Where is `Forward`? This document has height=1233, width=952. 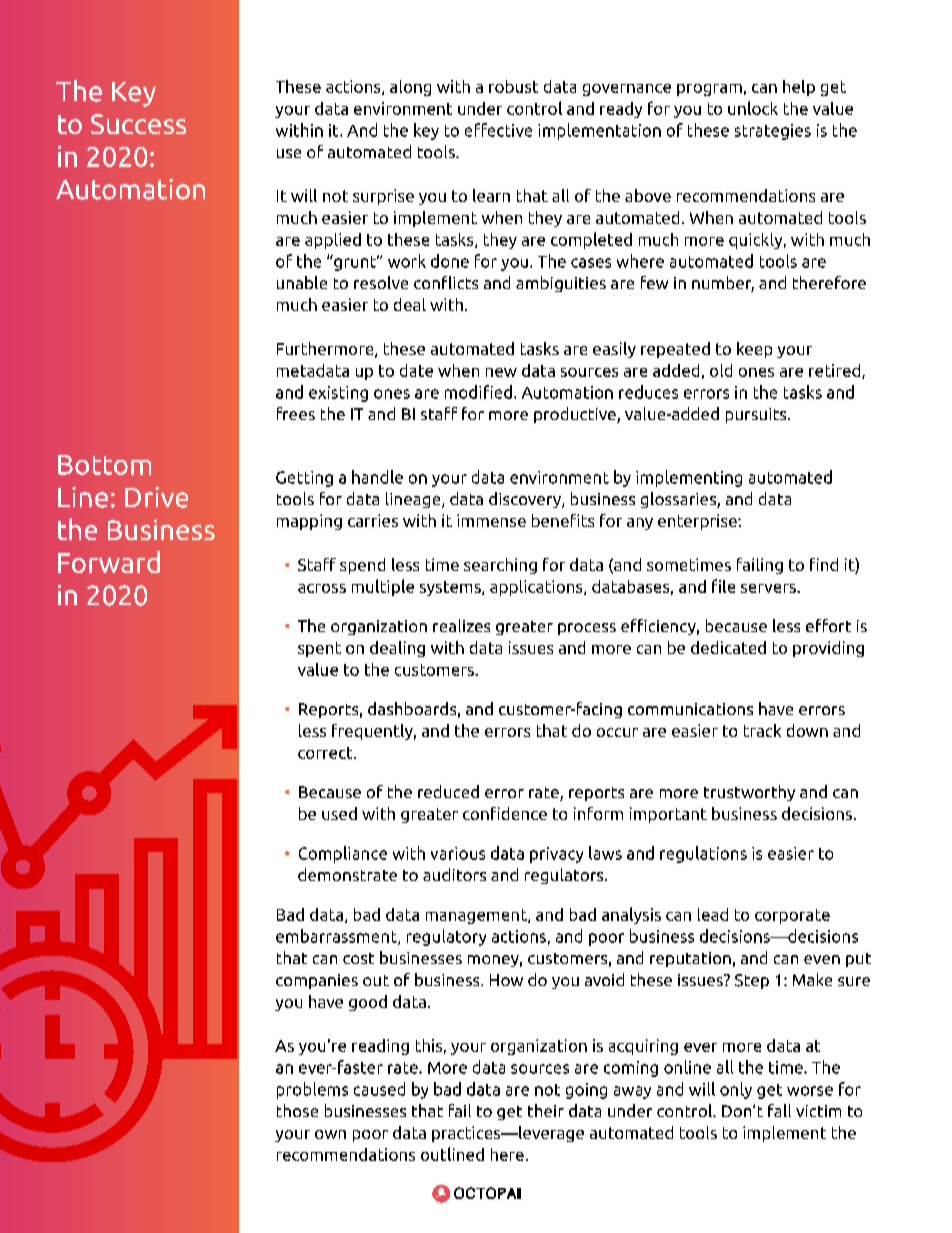
Forward is located at coordinates (109, 562).
